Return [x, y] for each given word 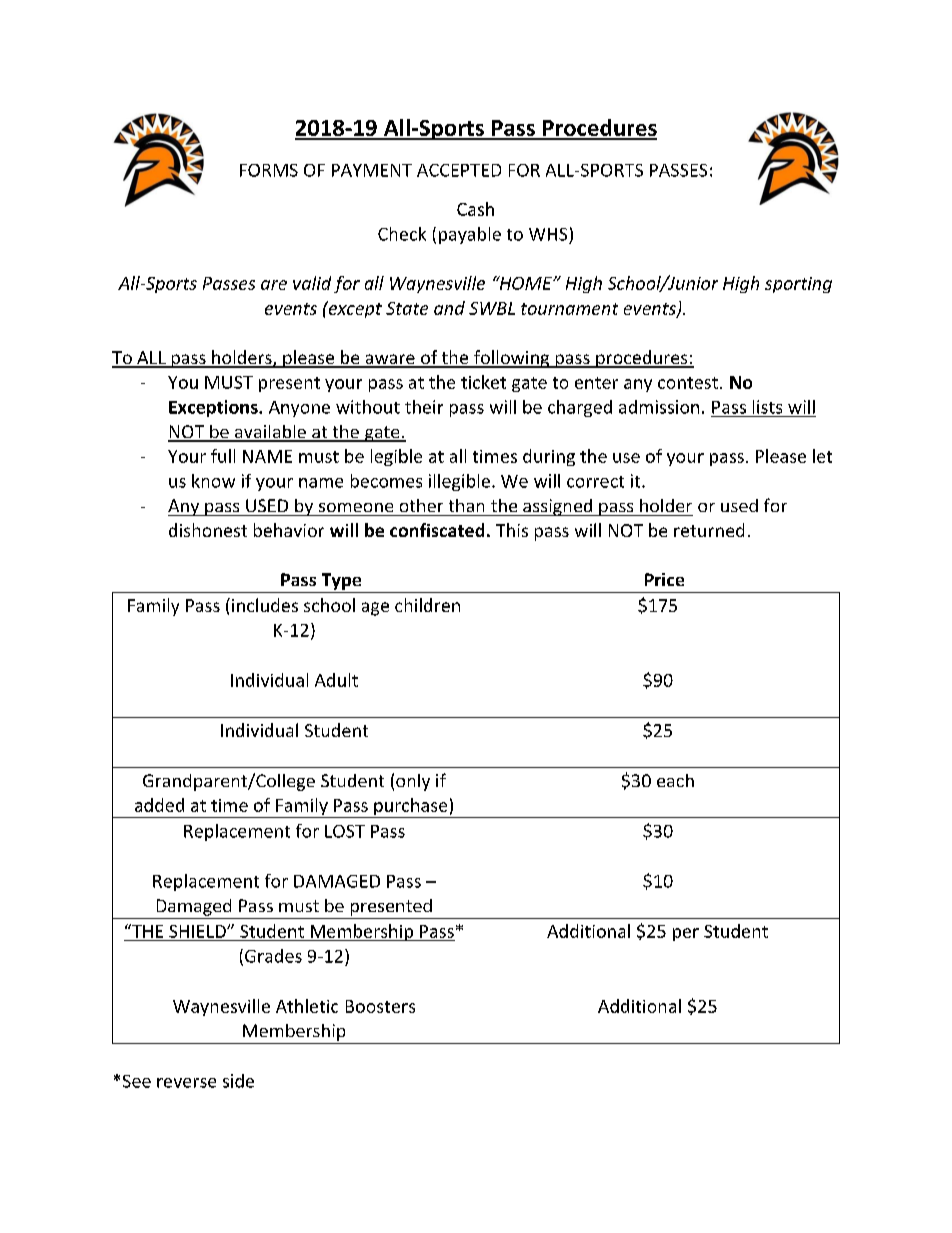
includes [265, 605]
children [427, 605]
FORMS [269, 170]
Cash [475, 209]
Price [664, 579]
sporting [798, 285]
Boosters [380, 1006]
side [238, 1081]
